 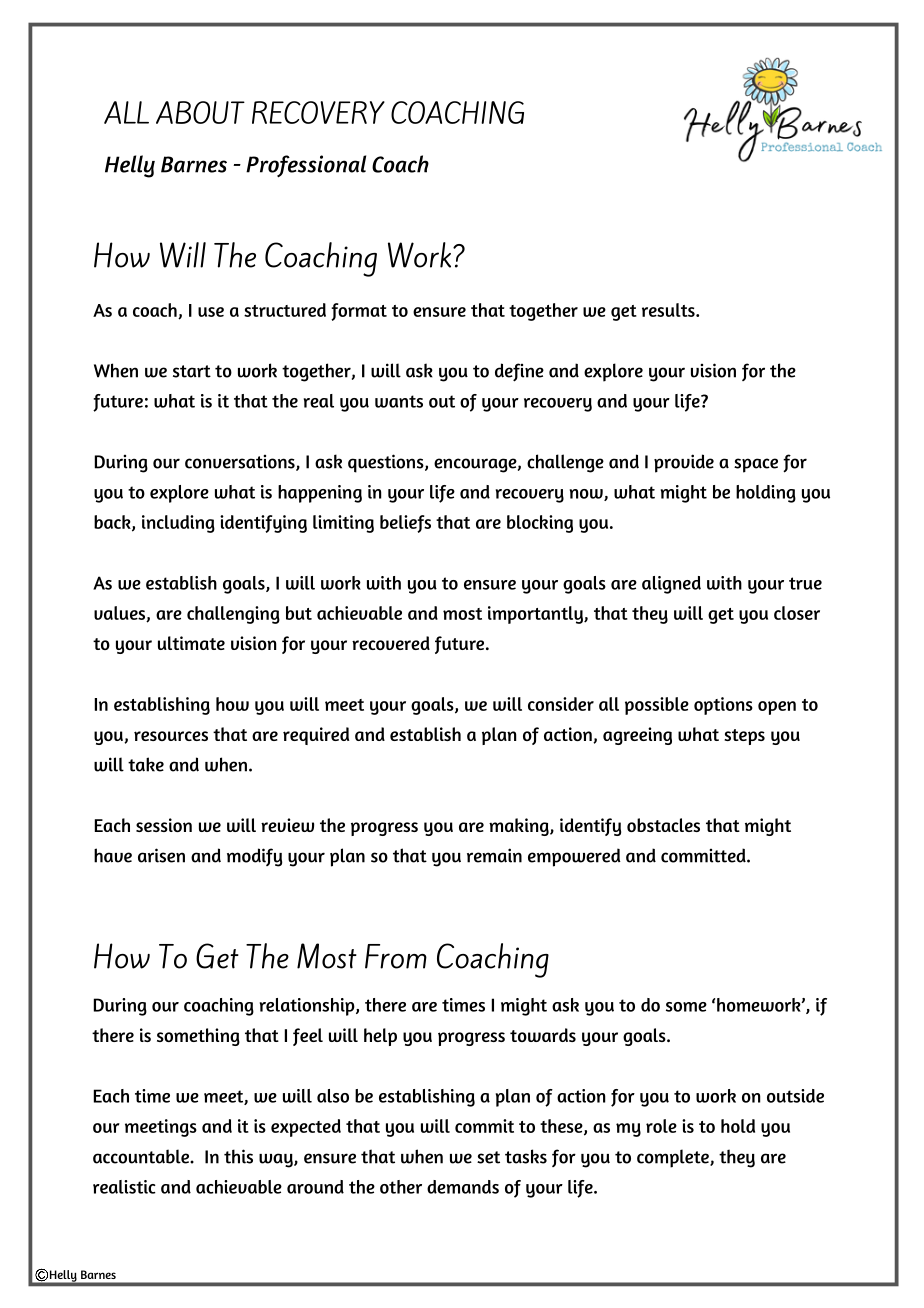 What do you see at coordinates (200, 112) in the screenshot?
I see `ABOUT` at bounding box center [200, 112].
